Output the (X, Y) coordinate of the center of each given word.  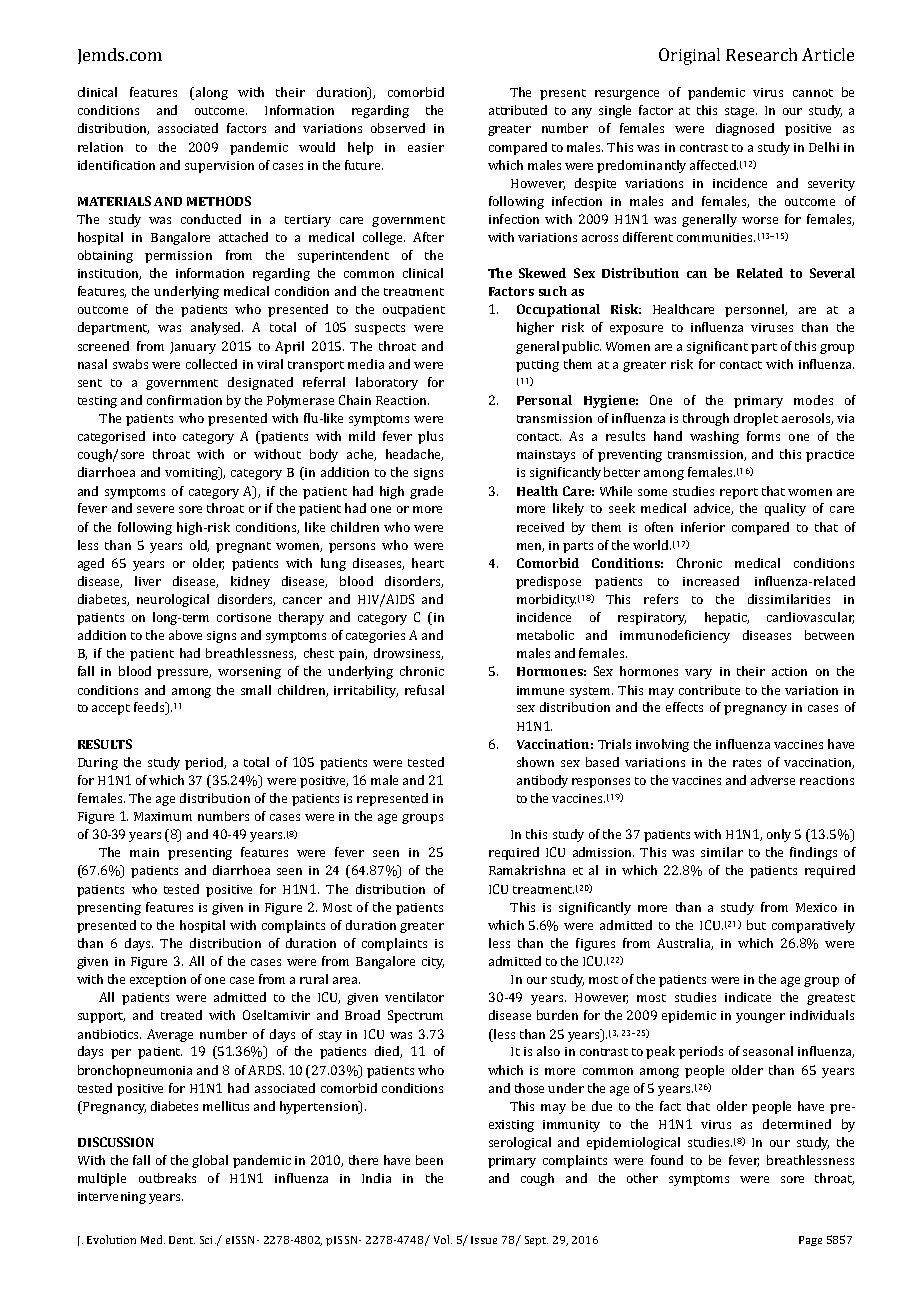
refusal (424, 690)
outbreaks (167, 1178)
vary (698, 674)
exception (158, 981)
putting (537, 366)
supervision (219, 167)
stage (741, 112)
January (193, 348)
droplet (756, 419)
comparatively (813, 926)
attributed (518, 110)
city (433, 963)
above (185, 635)
